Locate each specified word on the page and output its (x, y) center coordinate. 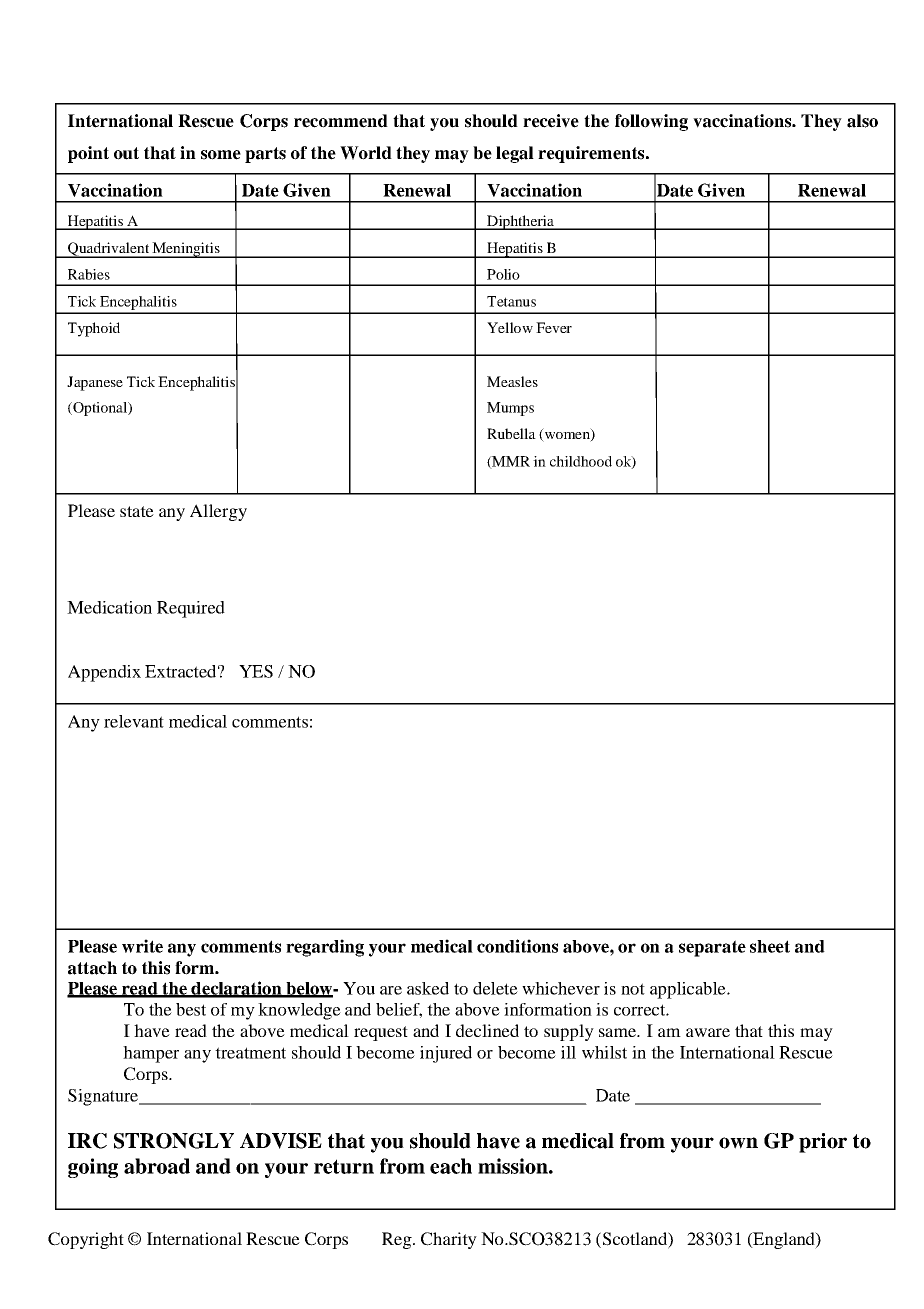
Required (191, 609)
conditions (517, 946)
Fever (554, 327)
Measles (512, 381)
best (191, 1009)
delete (495, 988)
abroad (157, 1166)
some (221, 155)
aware (708, 1032)
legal (515, 154)
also (862, 121)
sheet (770, 946)
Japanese (95, 383)
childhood (581, 461)
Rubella (511, 433)
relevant (134, 721)
